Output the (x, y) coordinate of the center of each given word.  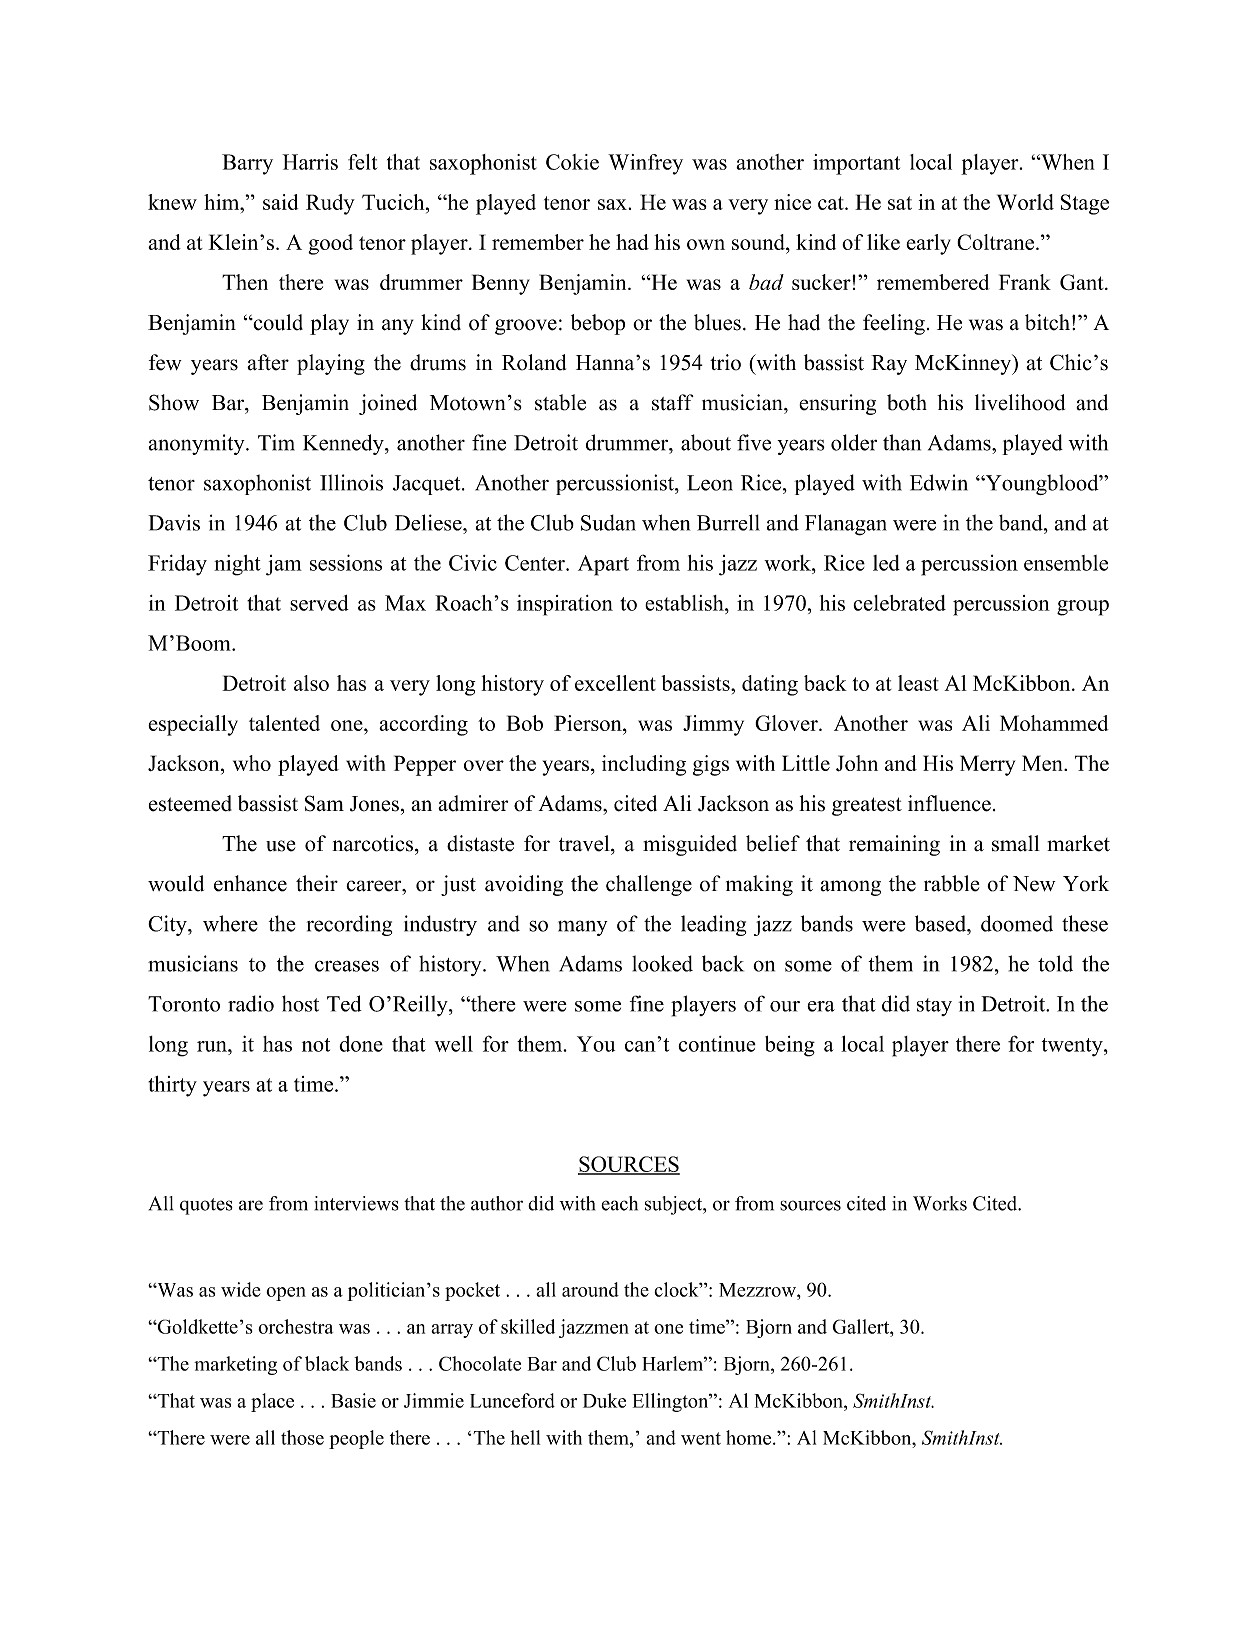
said (280, 202)
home (750, 1437)
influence (949, 803)
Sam (324, 803)
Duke (604, 1400)
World (1025, 202)
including (644, 765)
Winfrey (645, 164)
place (272, 1402)
